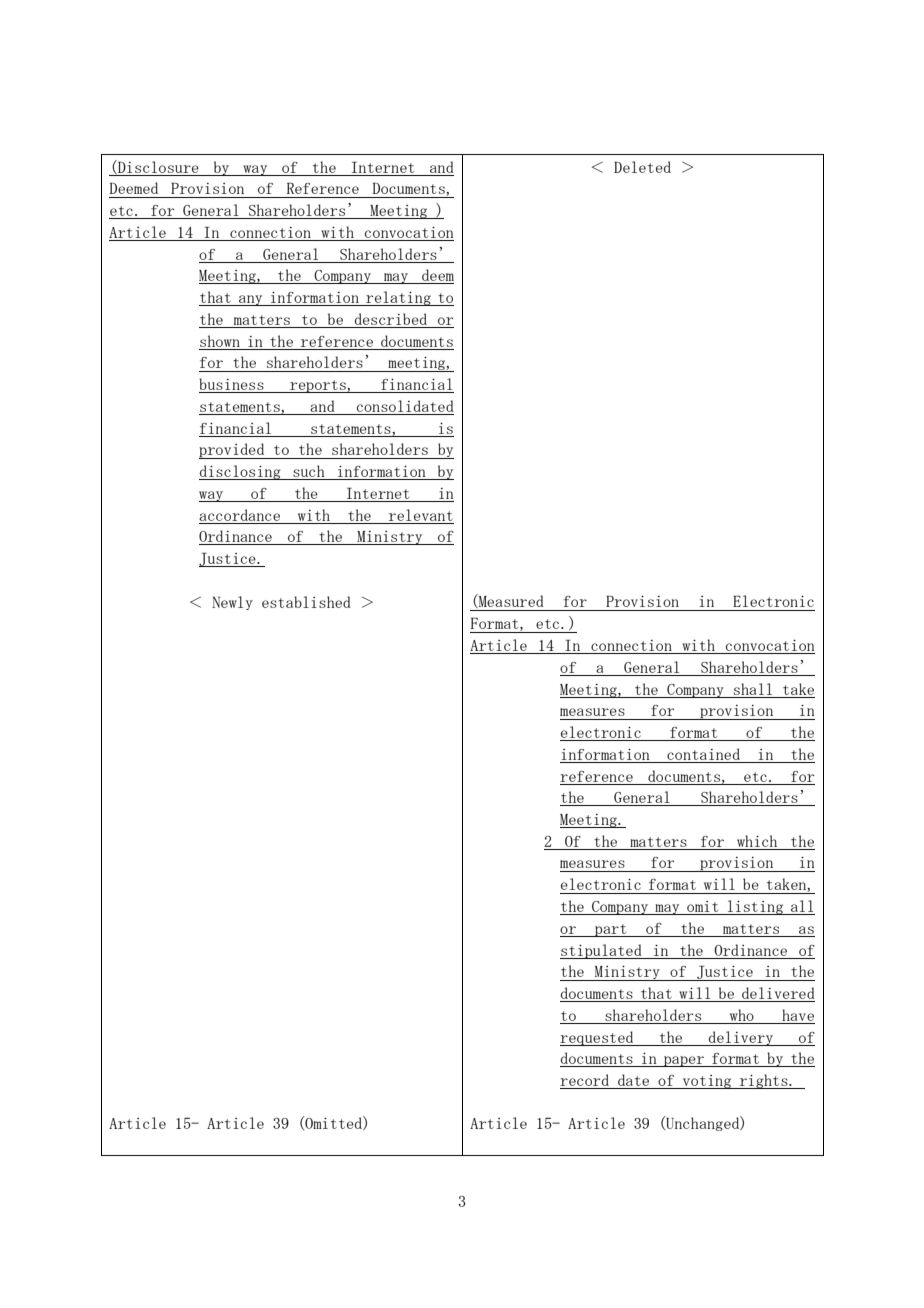 The height and width of the page is (1308, 924). I want to click on Newly, so click(232, 603).
